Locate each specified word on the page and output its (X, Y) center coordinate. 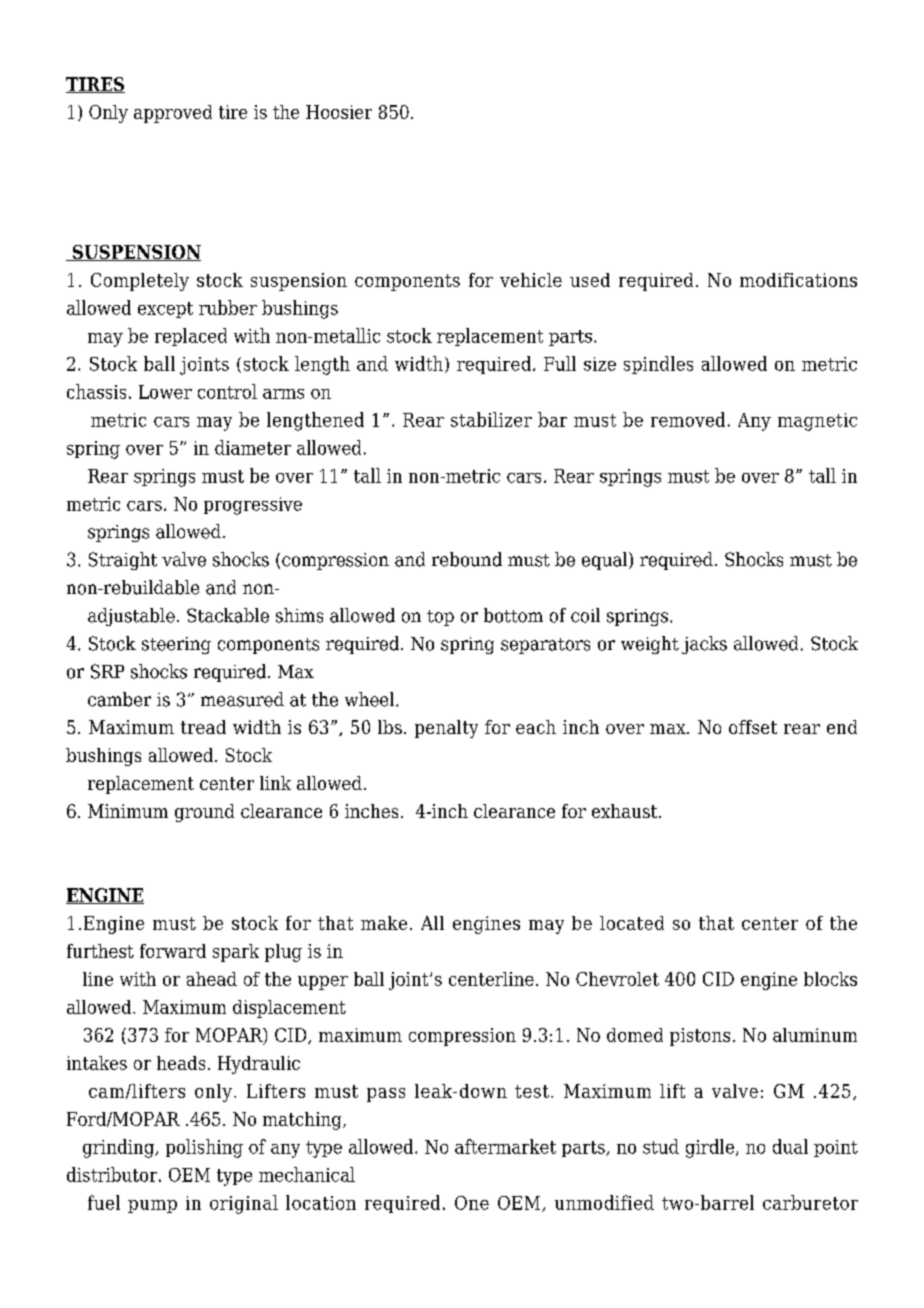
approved (173, 114)
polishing (204, 1148)
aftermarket (505, 1146)
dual (790, 1146)
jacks (704, 645)
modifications (798, 280)
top (440, 618)
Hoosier (339, 112)
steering (176, 645)
